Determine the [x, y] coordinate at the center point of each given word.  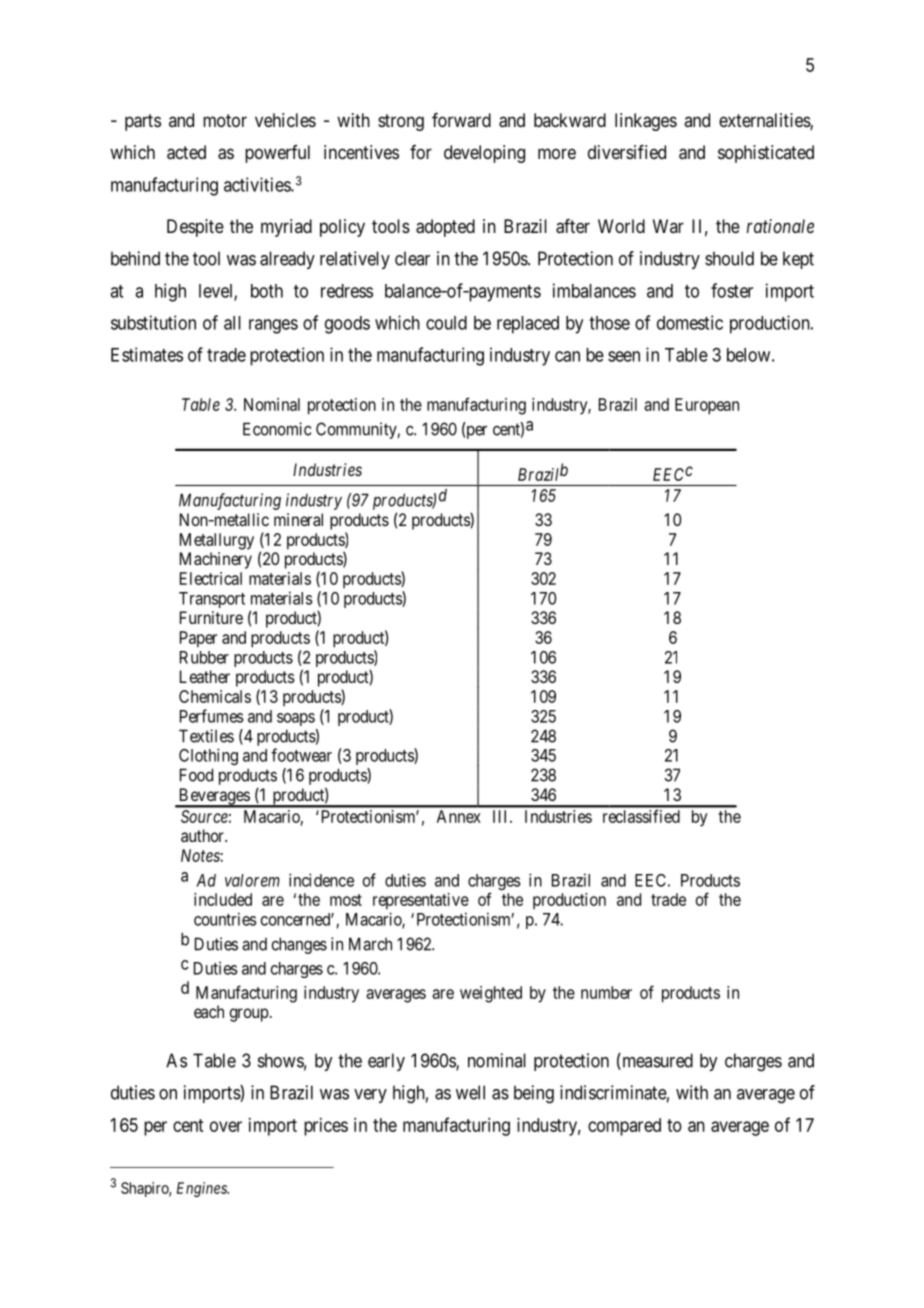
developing [484, 154]
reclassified [641, 816]
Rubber [204, 657]
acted [186, 152]
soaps [296, 719]
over [226, 1126]
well [470, 1092]
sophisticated [766, 154]
